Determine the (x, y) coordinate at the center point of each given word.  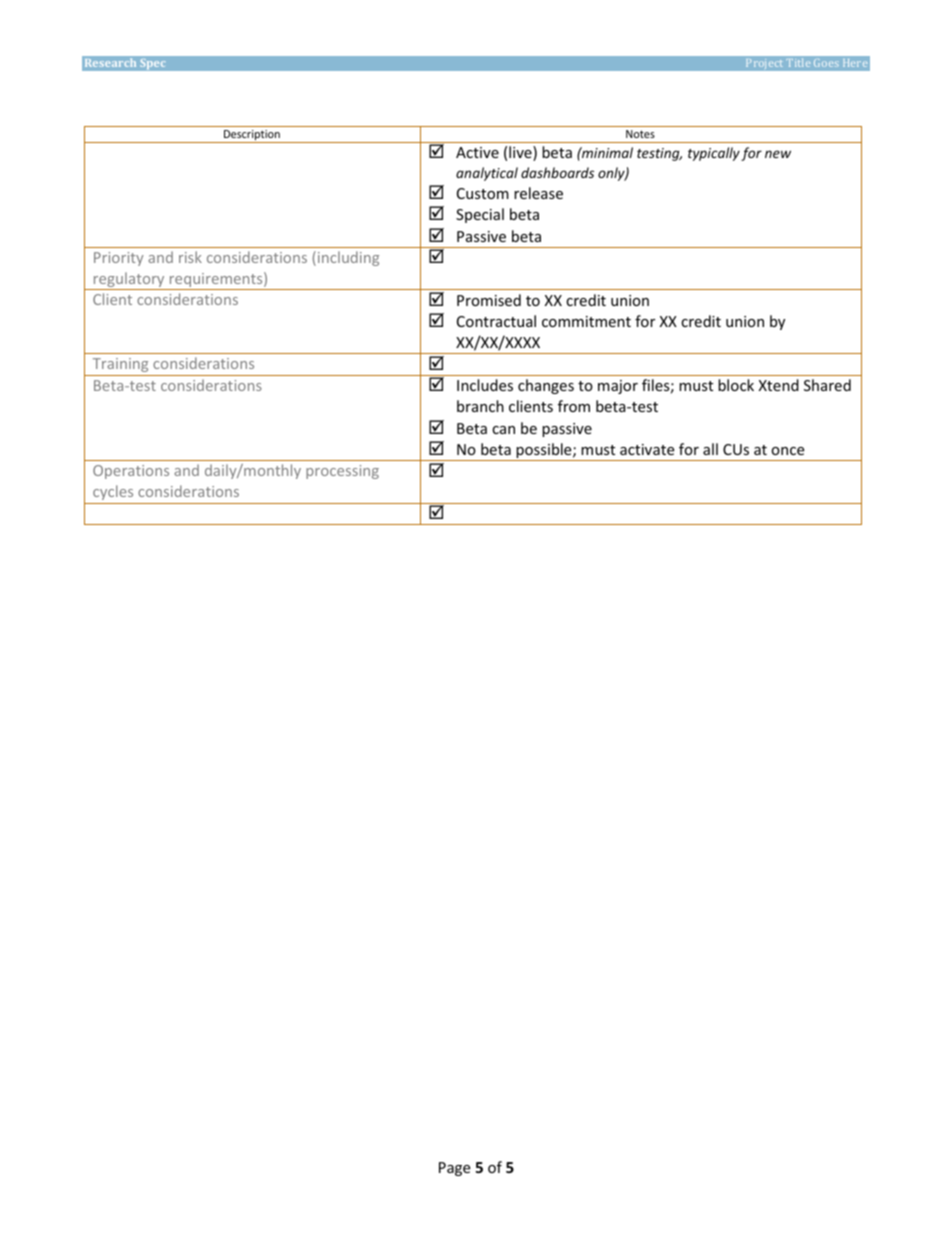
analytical (487, 174)
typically (714, 154)
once (787, 451)
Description (252, 136)
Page (454, 1169)
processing (342, 472)
